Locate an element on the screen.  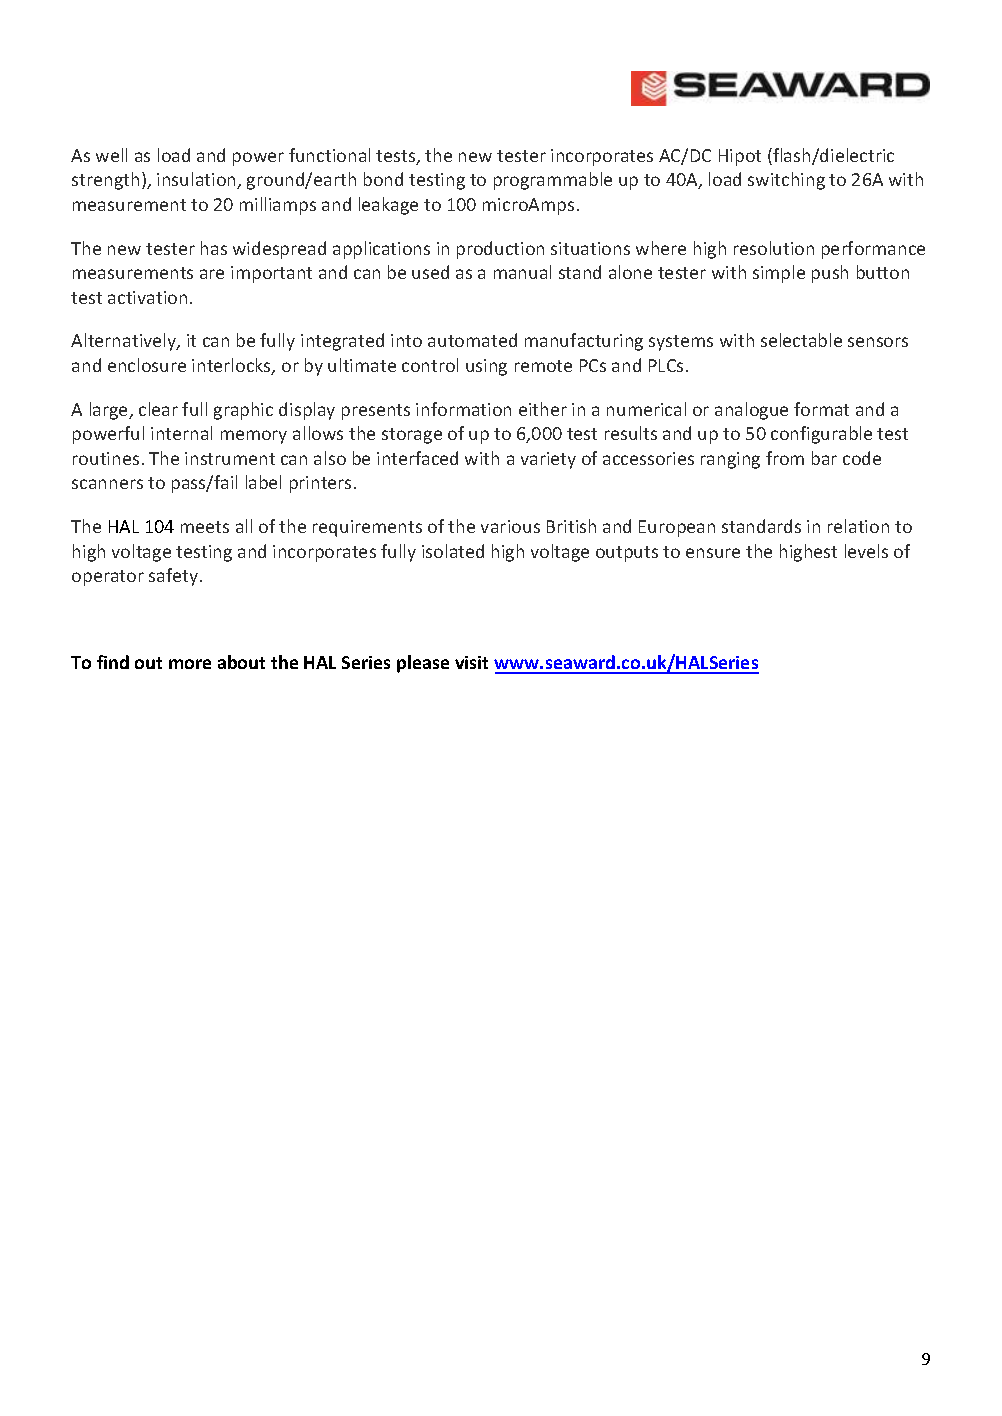
more is located at coordinates (190, 664).
